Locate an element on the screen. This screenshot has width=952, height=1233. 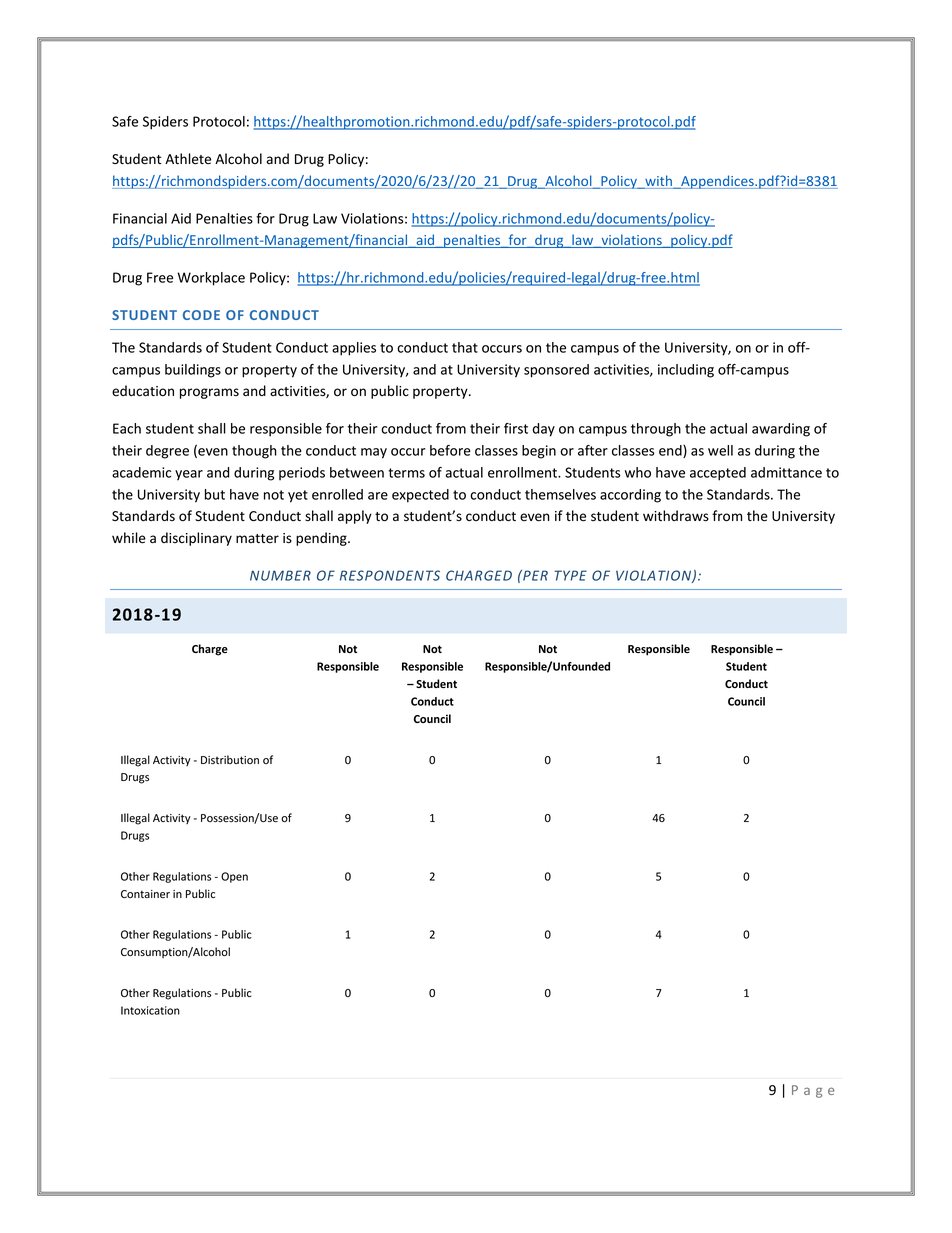
that is located at coordinates (465, 347).
